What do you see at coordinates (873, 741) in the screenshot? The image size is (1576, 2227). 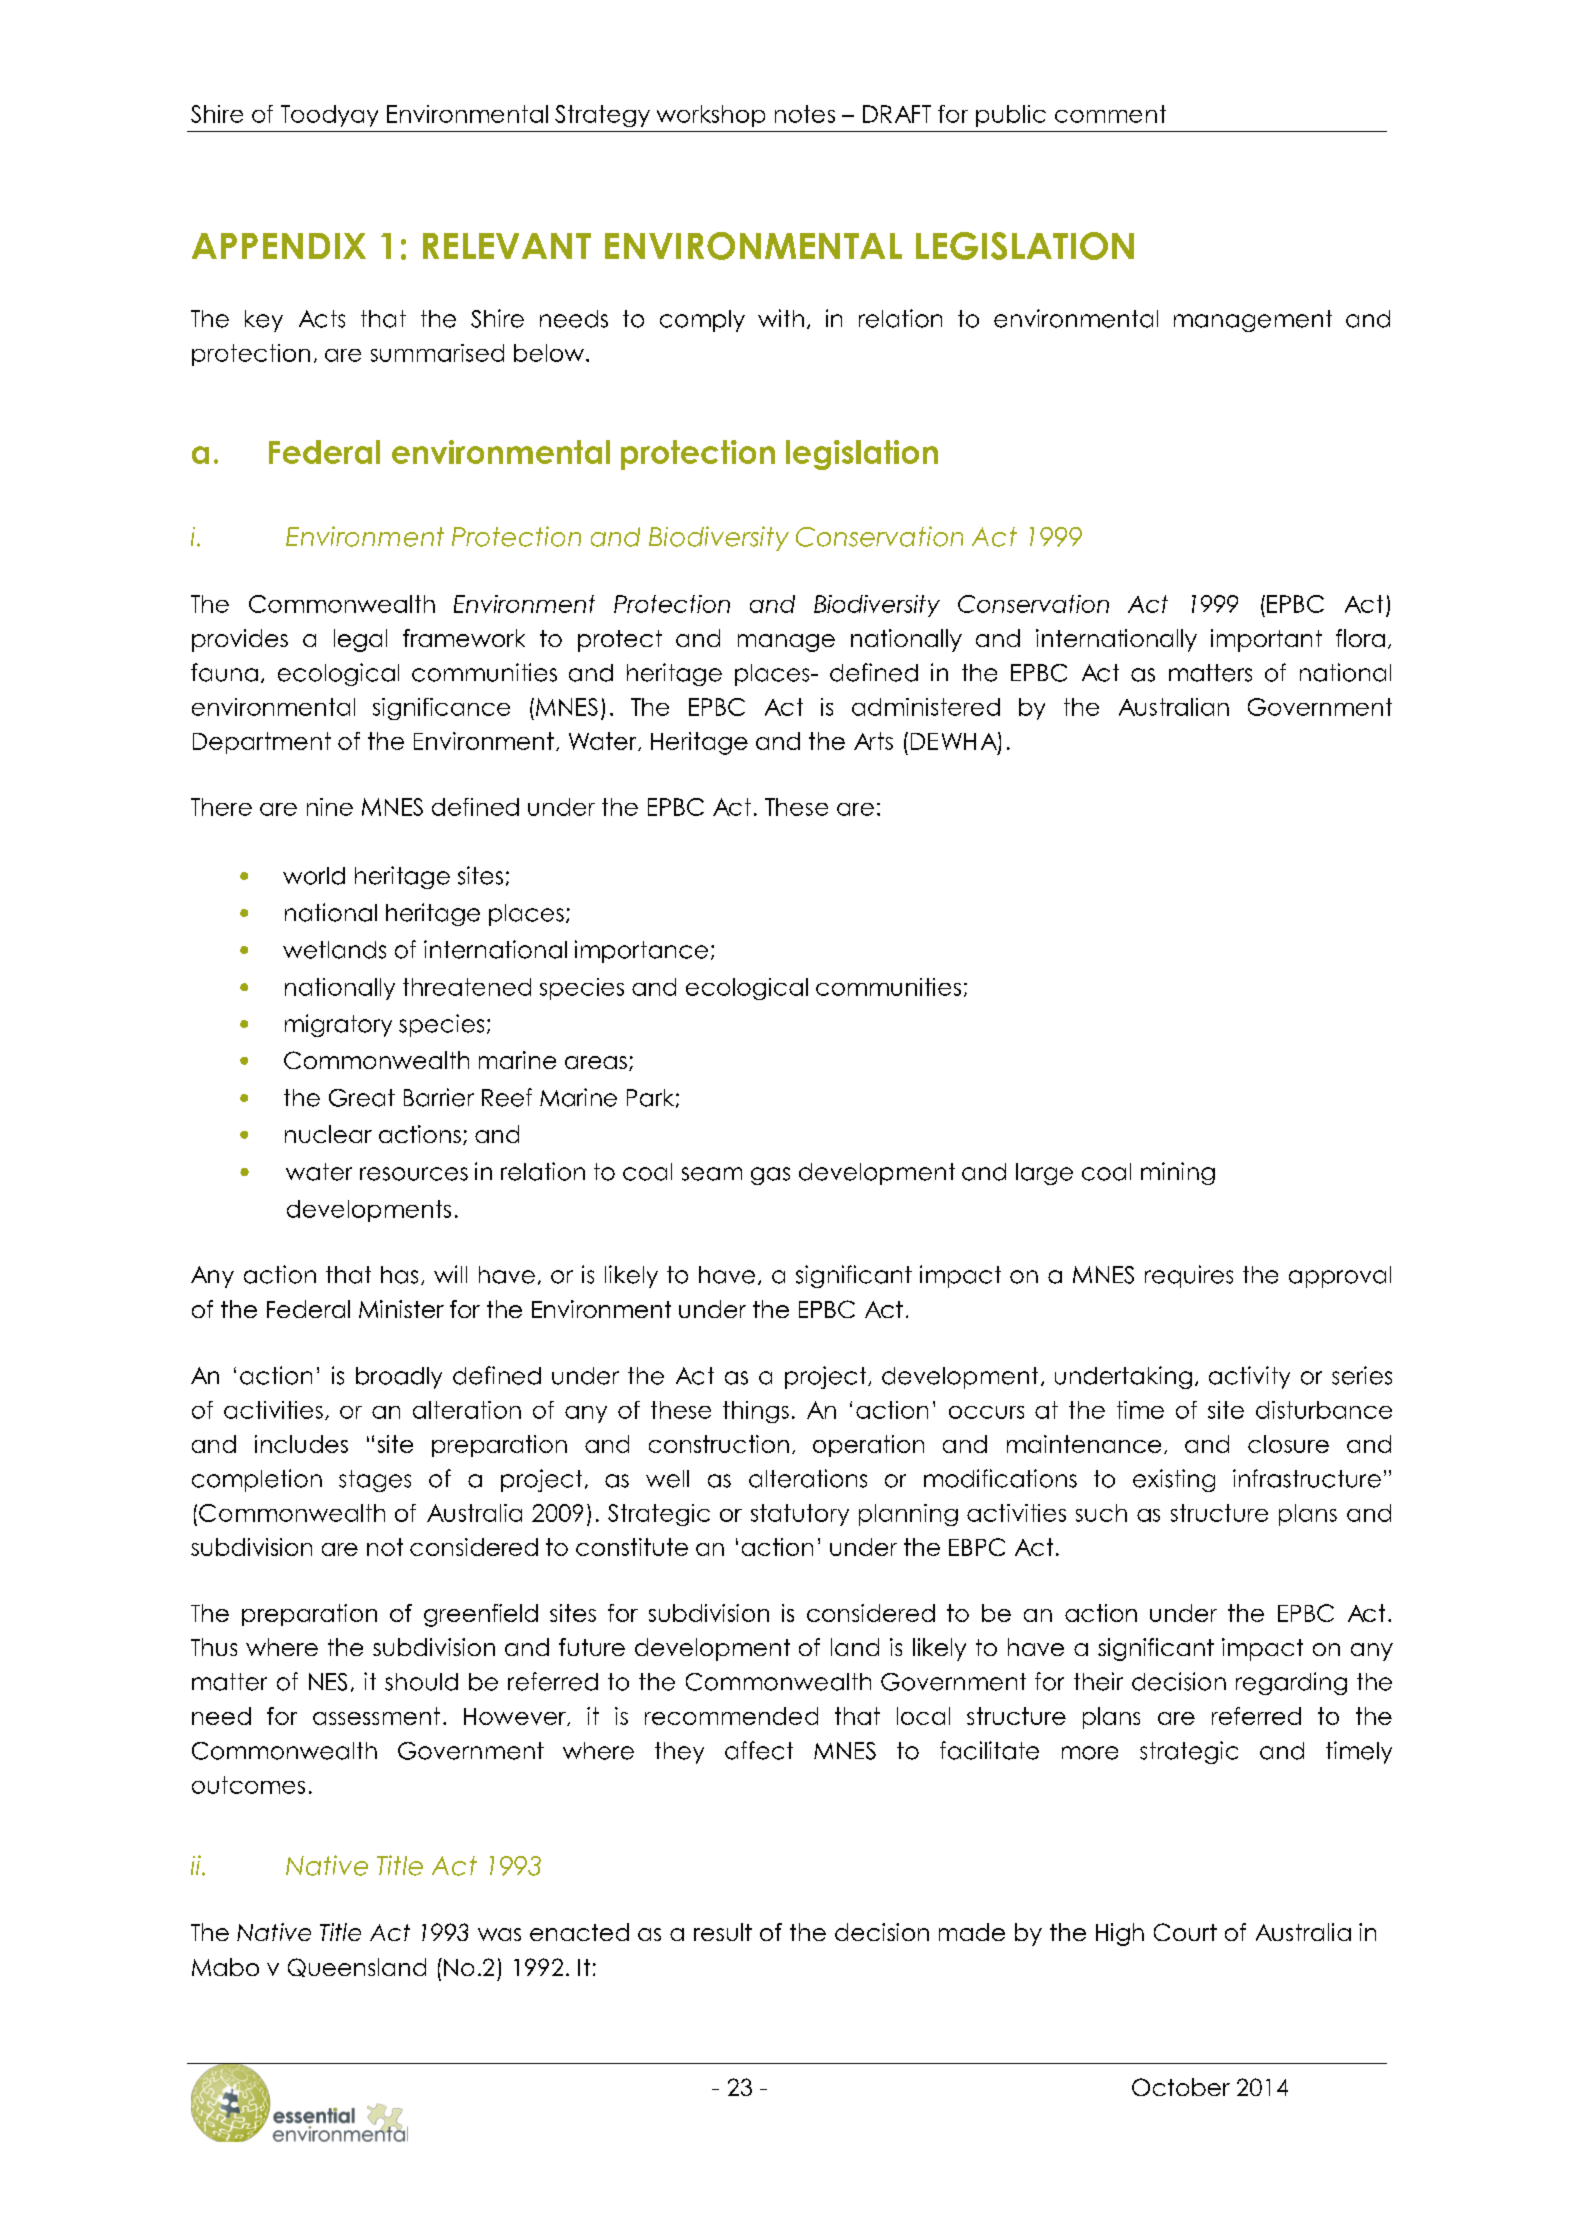 I see `Arts` at bounding box center [873, 741].
